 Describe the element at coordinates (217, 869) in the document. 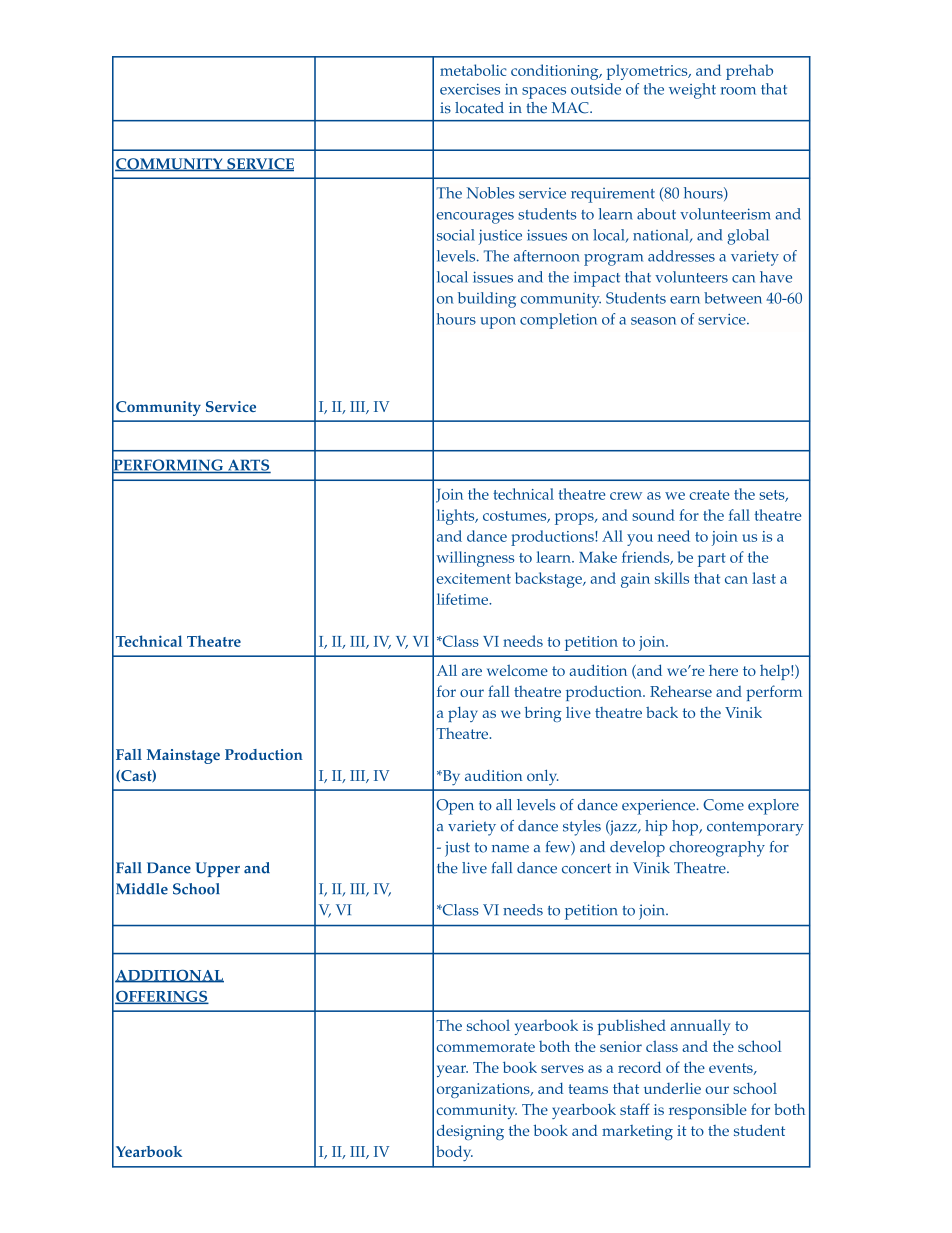

I see `Upper` at that location.
